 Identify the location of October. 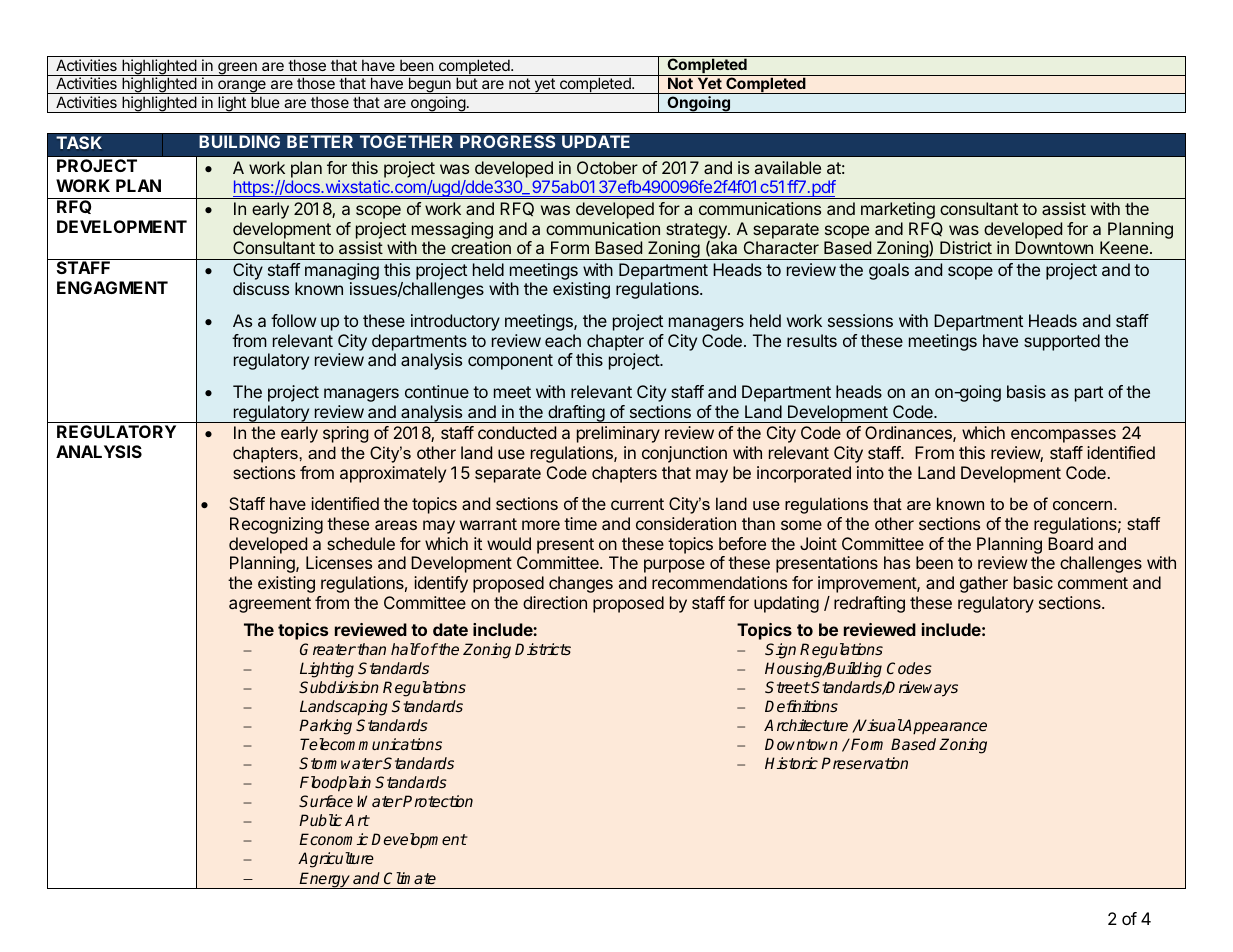
(607, 167).
